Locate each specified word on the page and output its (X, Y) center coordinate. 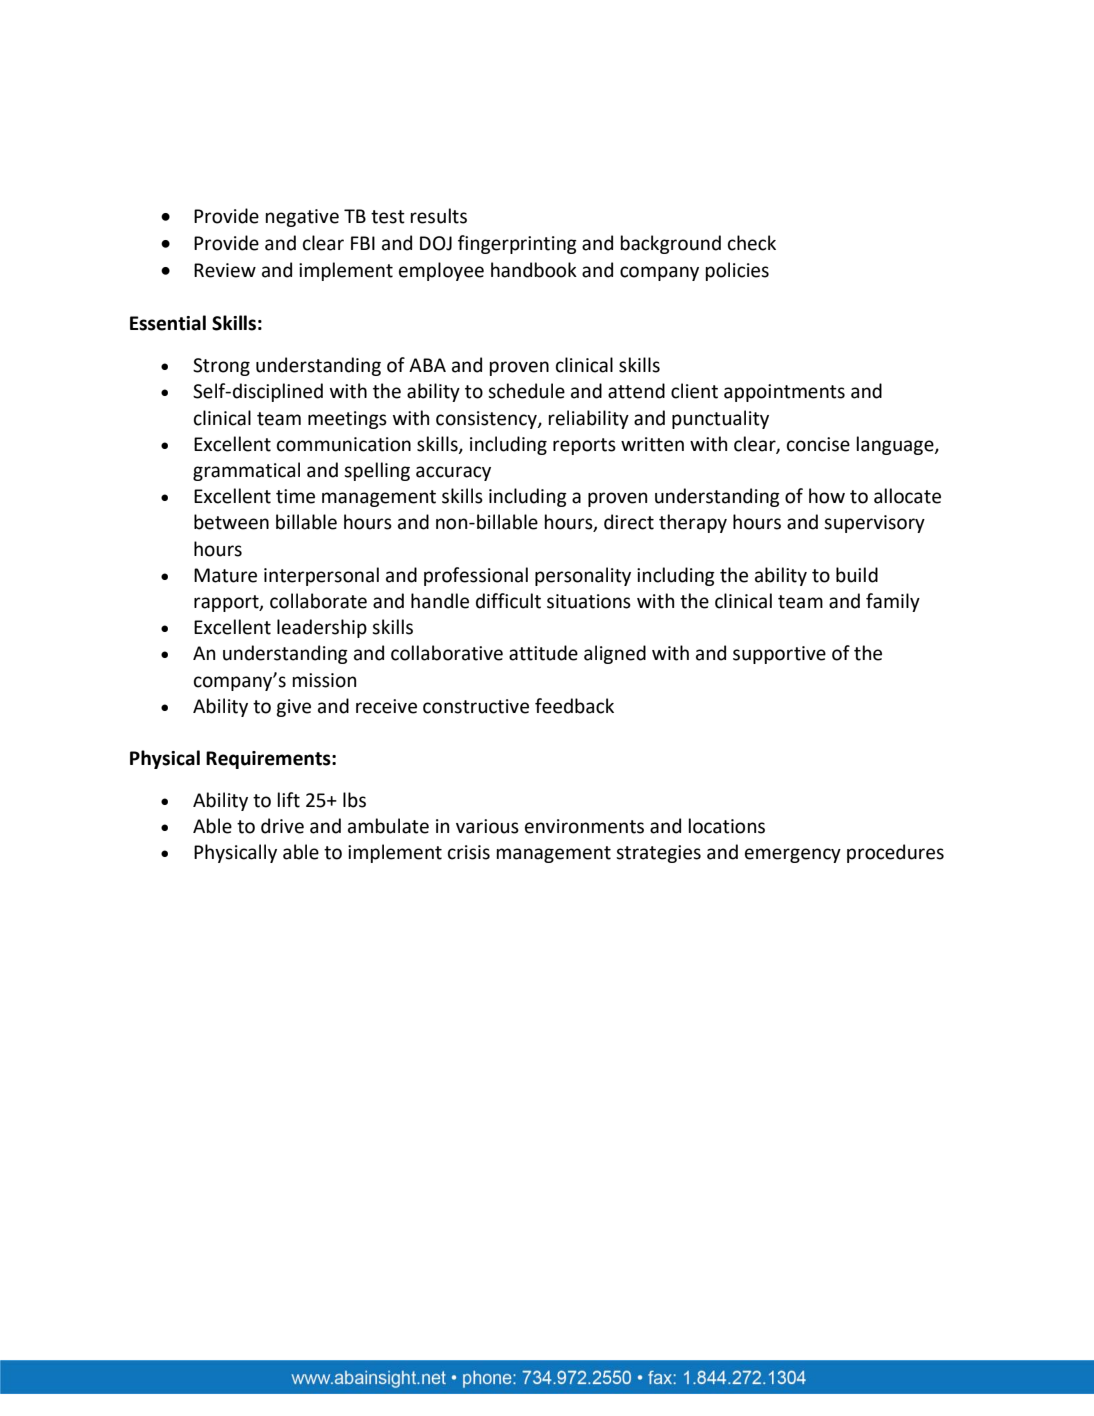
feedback (574, 706)
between (231, 522)
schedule (526, 391)
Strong (221, 367)
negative (302, 218)
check (752, 243)
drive (282, 826)
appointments (784, 393)
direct (629, 522)
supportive (779, 655)
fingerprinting (517, 244)
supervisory (874, 524)
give (293, 708)
